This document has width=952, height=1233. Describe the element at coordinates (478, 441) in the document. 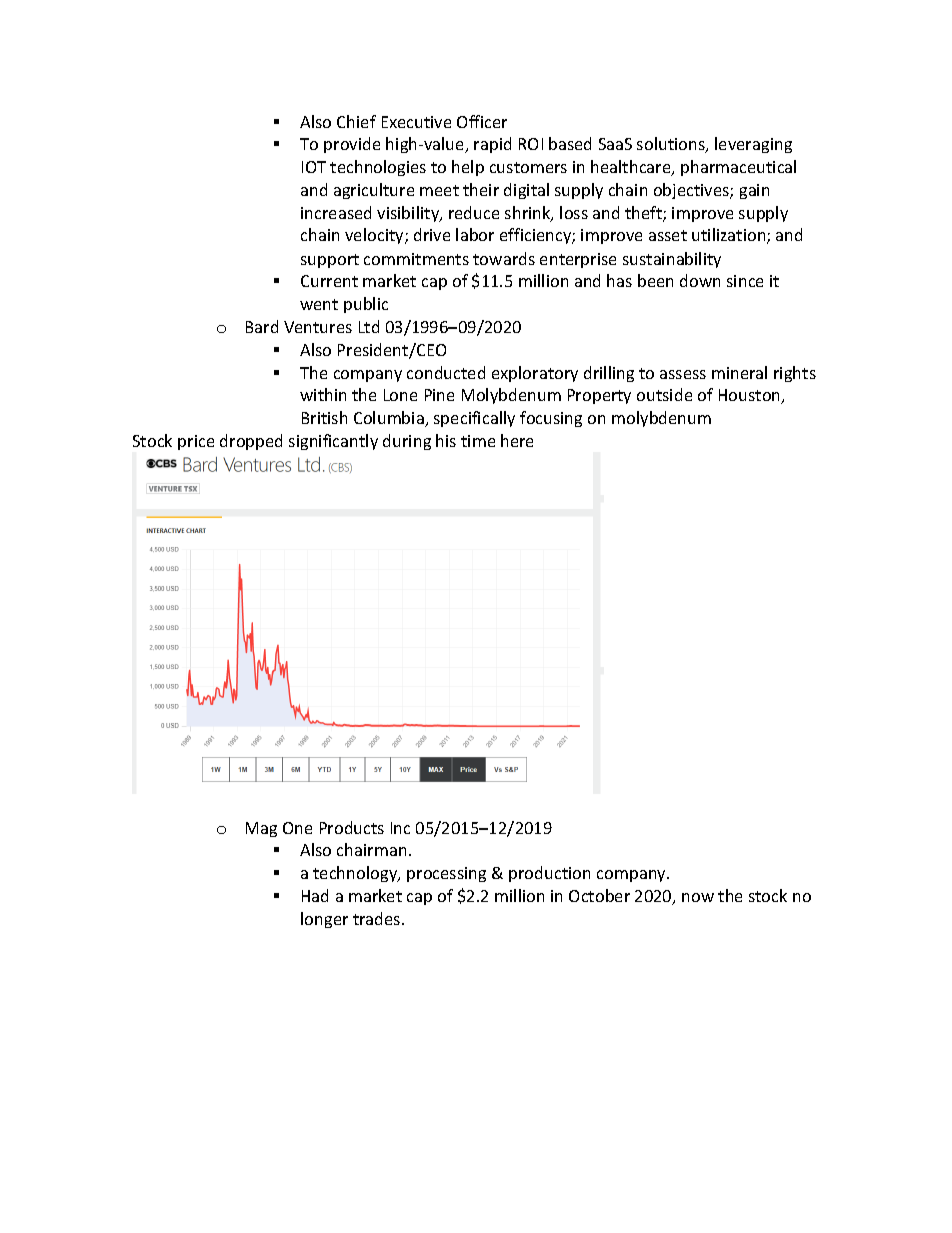

I see `time` at that location.
